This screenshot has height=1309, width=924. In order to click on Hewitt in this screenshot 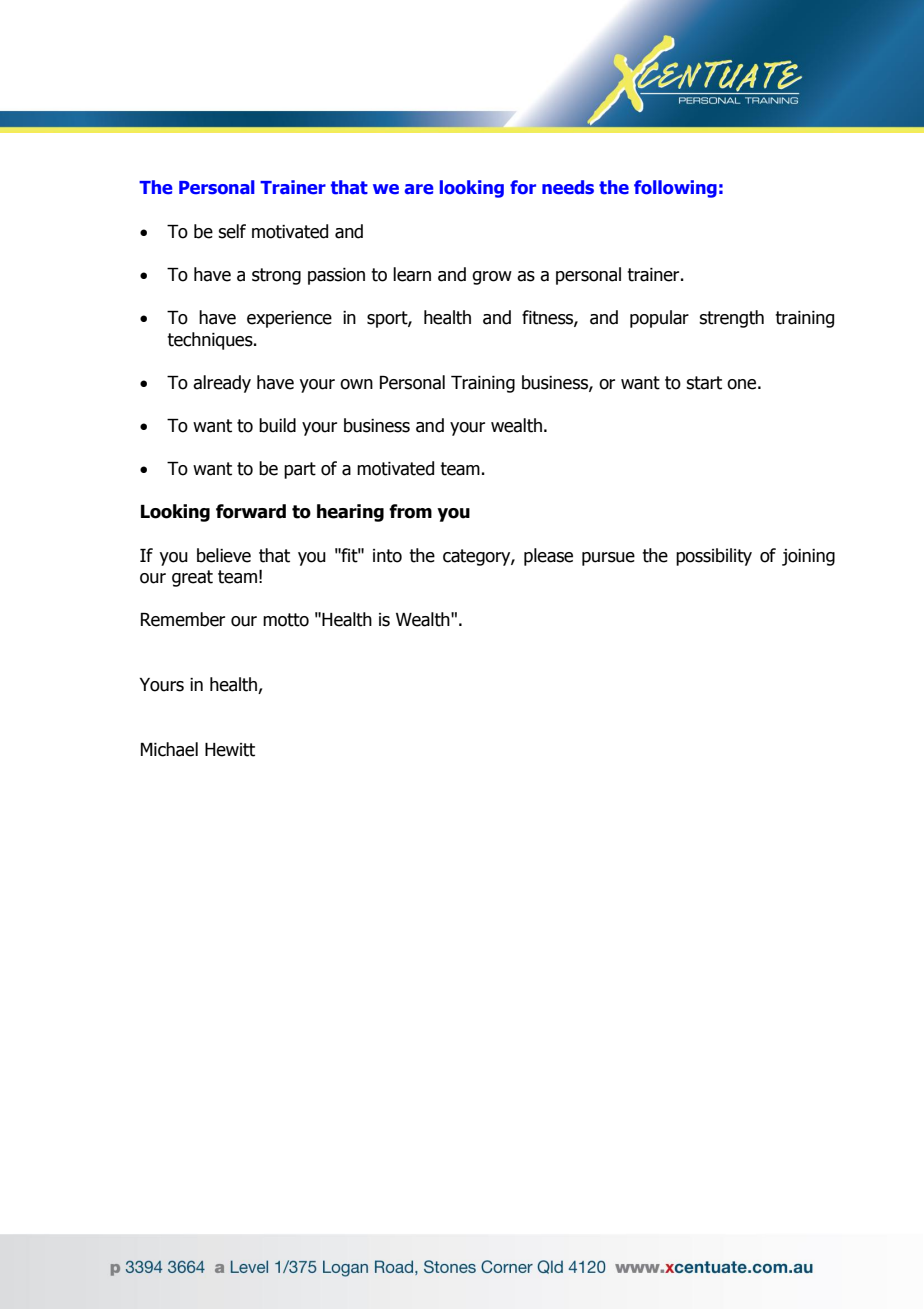, I will do `click(230, 750)`.
